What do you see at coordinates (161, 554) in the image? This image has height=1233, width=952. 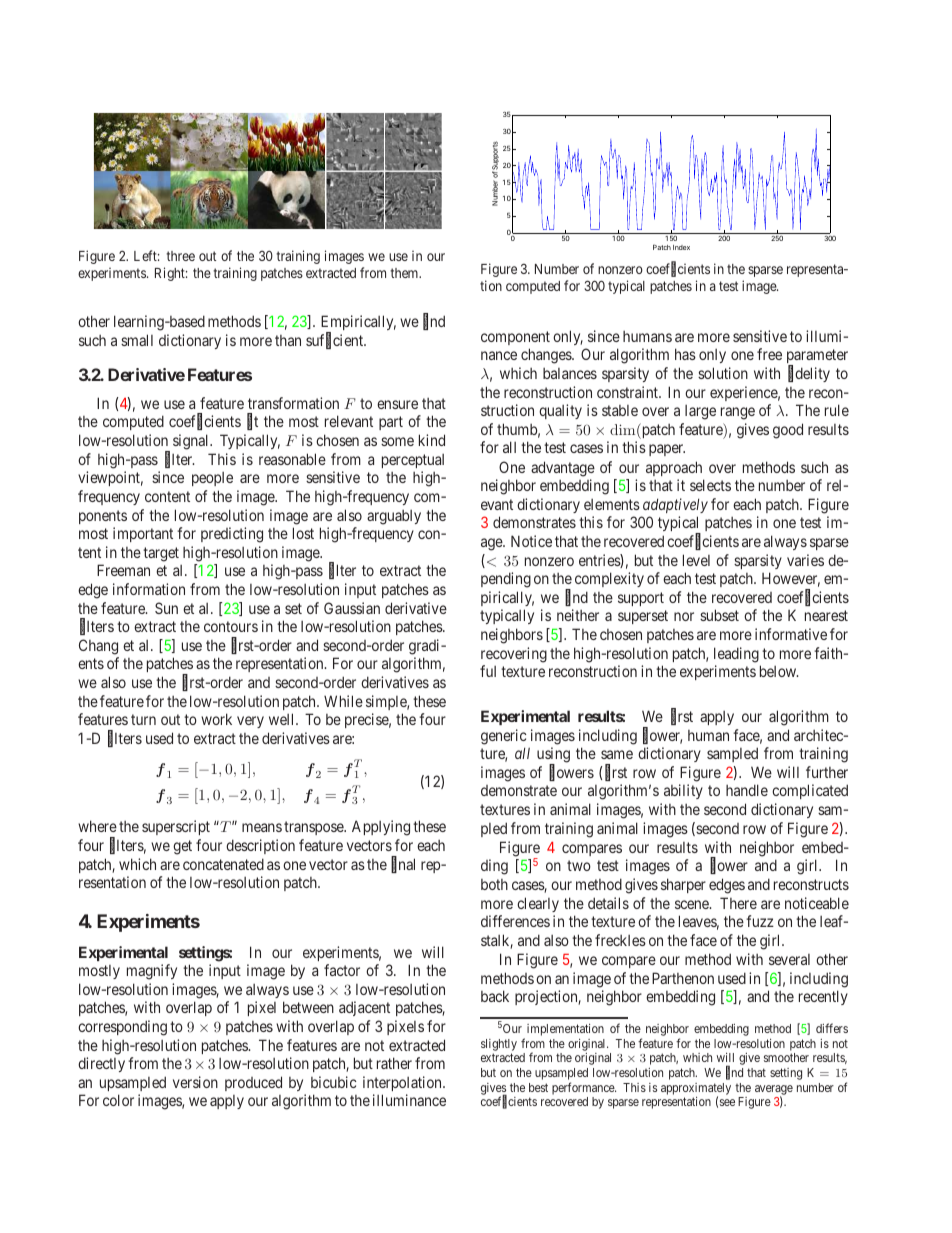 I see `target` at bounding box center [161, 554].
